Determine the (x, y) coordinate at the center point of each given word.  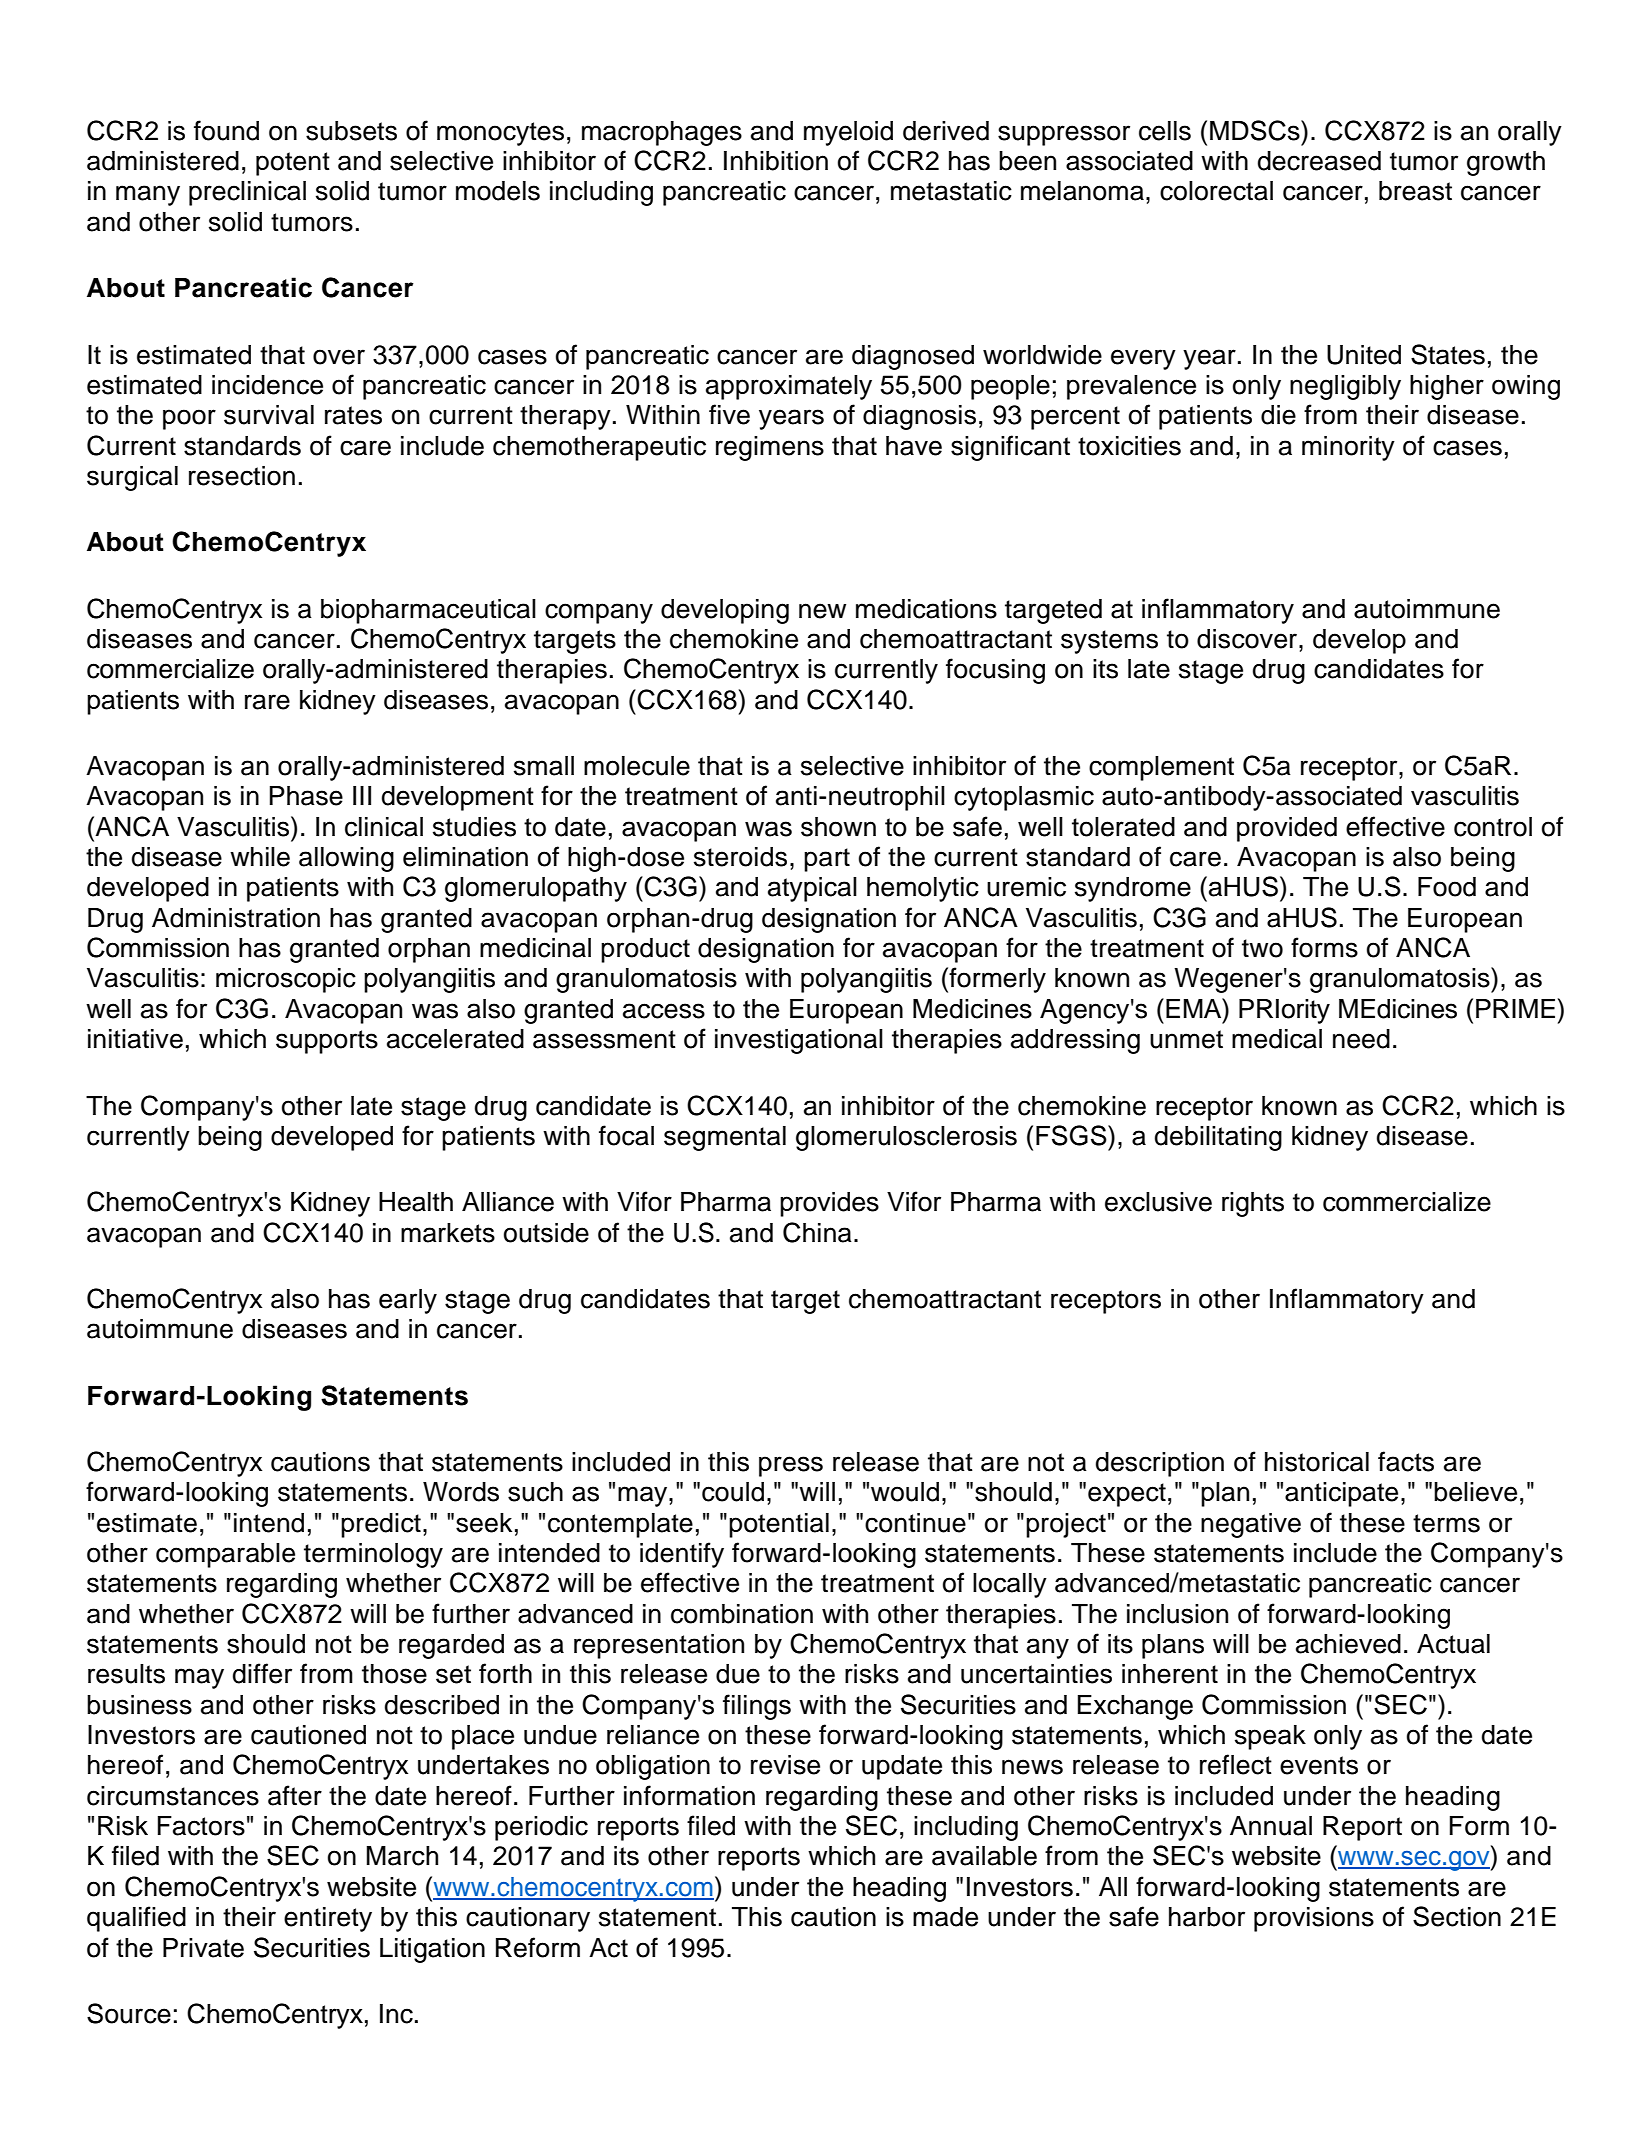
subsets (351, 131)
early (408, 1301)
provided (1287, 829)
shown (838, 827)
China (817, 1232)
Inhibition (776, 161)
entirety (328, 1919)
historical (1317, 1462)
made (945, 1917)
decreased (1319, 161)
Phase (306, 796)
